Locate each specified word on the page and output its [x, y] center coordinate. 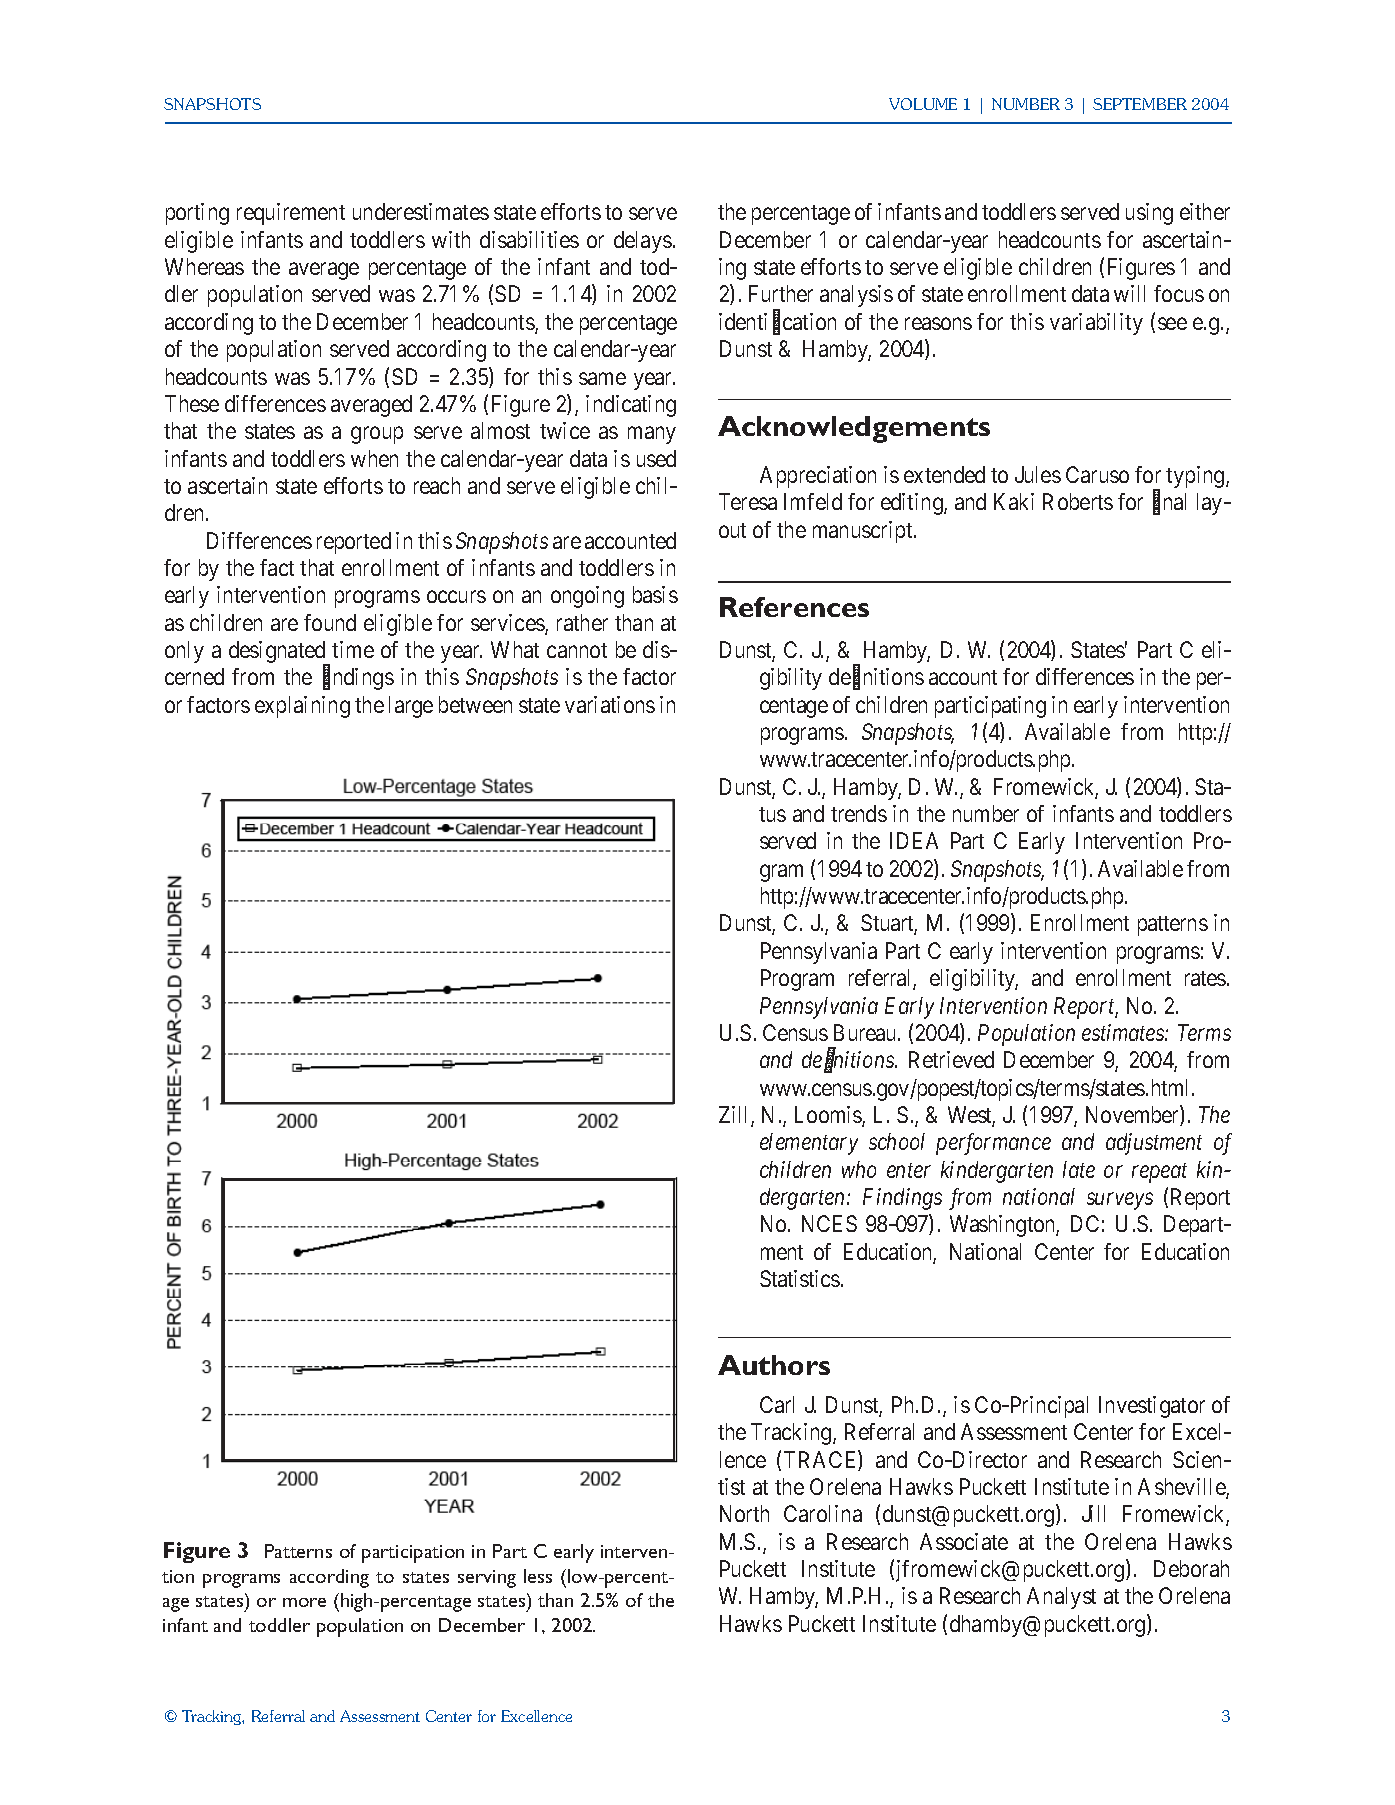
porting [197, 214]
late [1079, 1169]
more [304, 1602]
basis [655, 594]
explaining [302, 707]
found [330, 622]
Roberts [1078, 501]
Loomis [829, 1116]
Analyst [1061, 1598]
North [744, 1513]
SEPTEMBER [1140, 104]
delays [643, 242]
